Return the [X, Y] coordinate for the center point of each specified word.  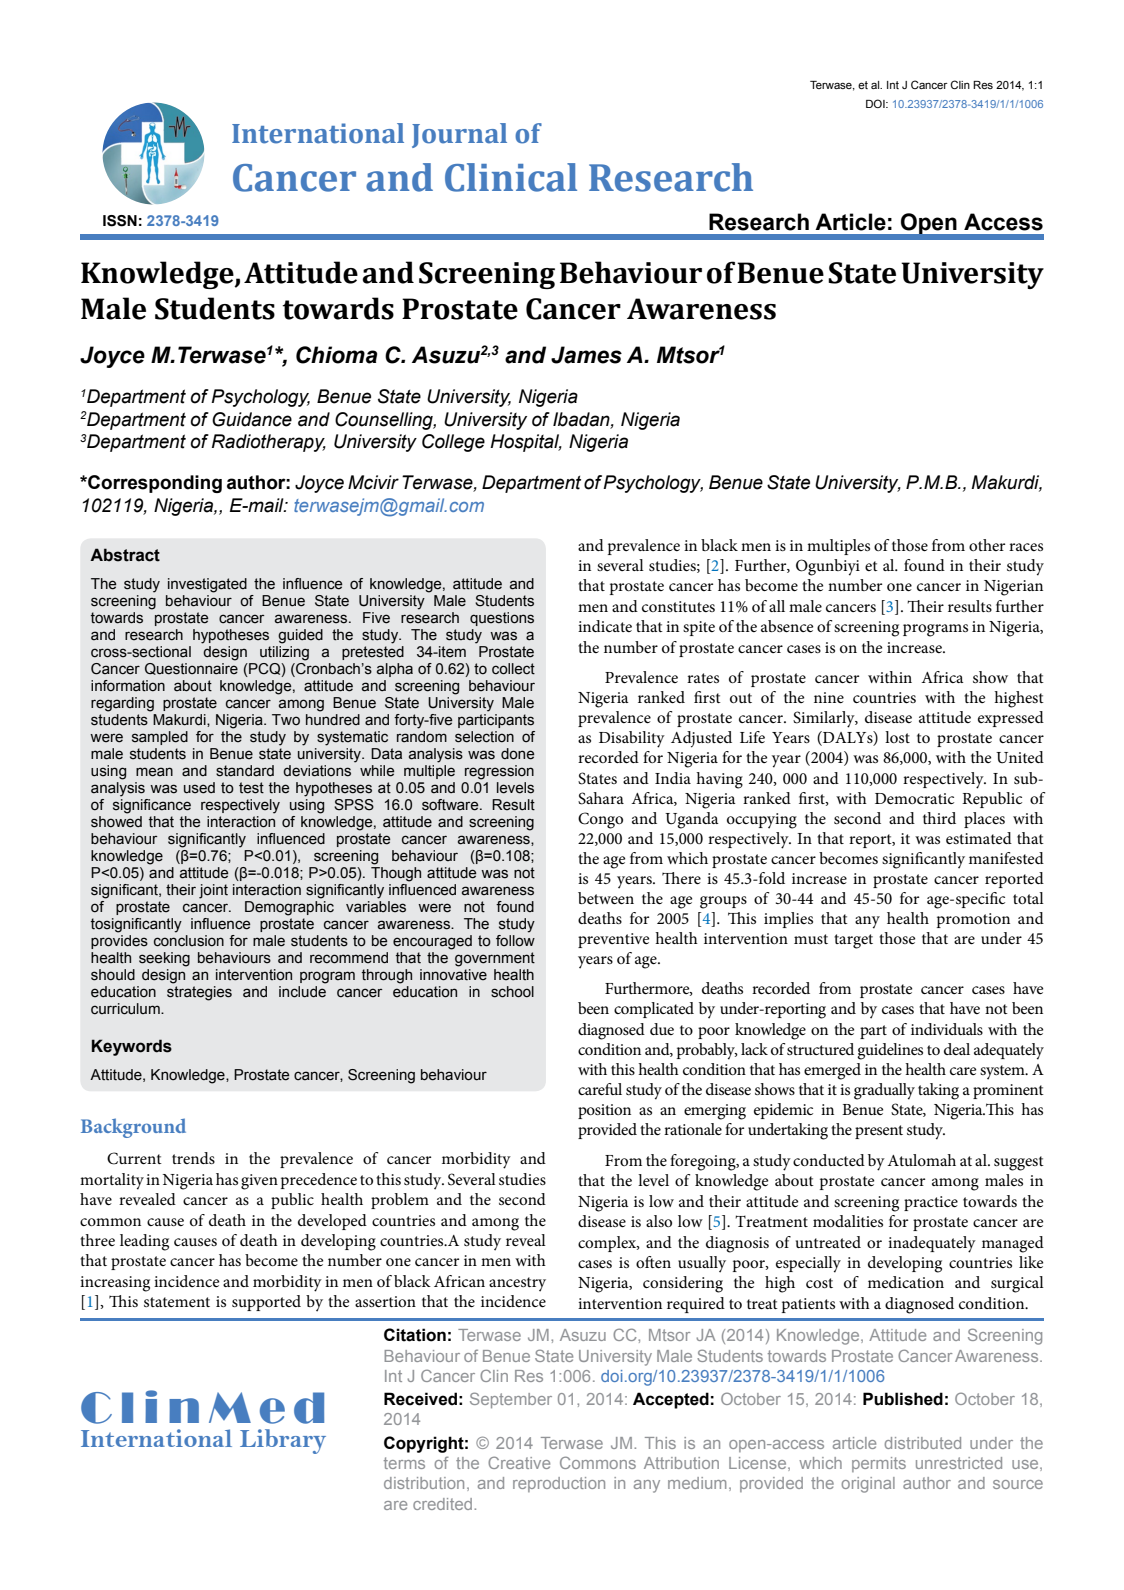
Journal [459, 135]
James [586, 355]
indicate [605, 626]
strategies [199, 993]
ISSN [120, 221]
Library [283, 1441]
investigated [207, 585]
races [1026, 547]
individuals [947, 1029]
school [512, 992]
